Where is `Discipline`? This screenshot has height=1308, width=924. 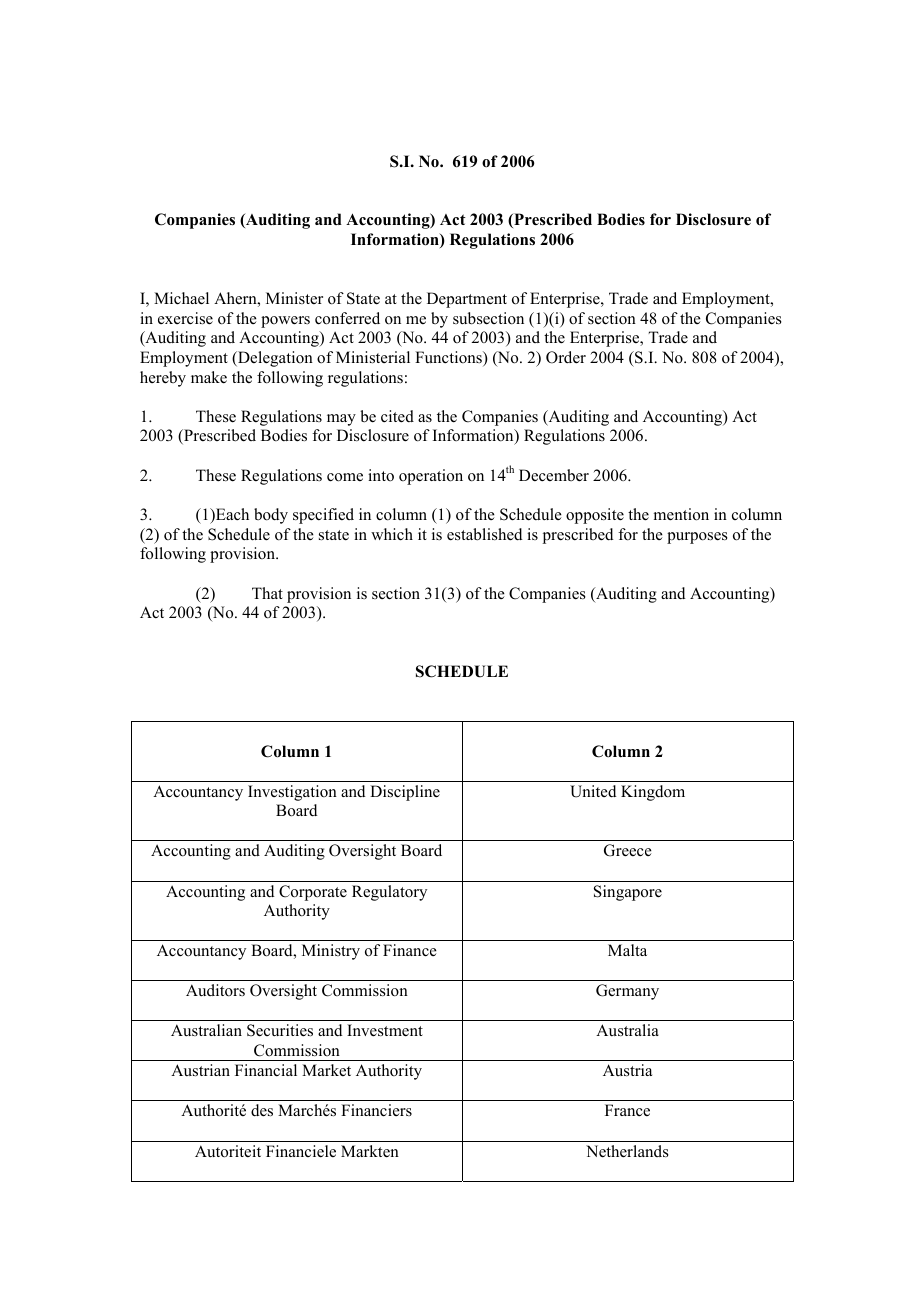
Discipline is located at coordinates (405, 793).
